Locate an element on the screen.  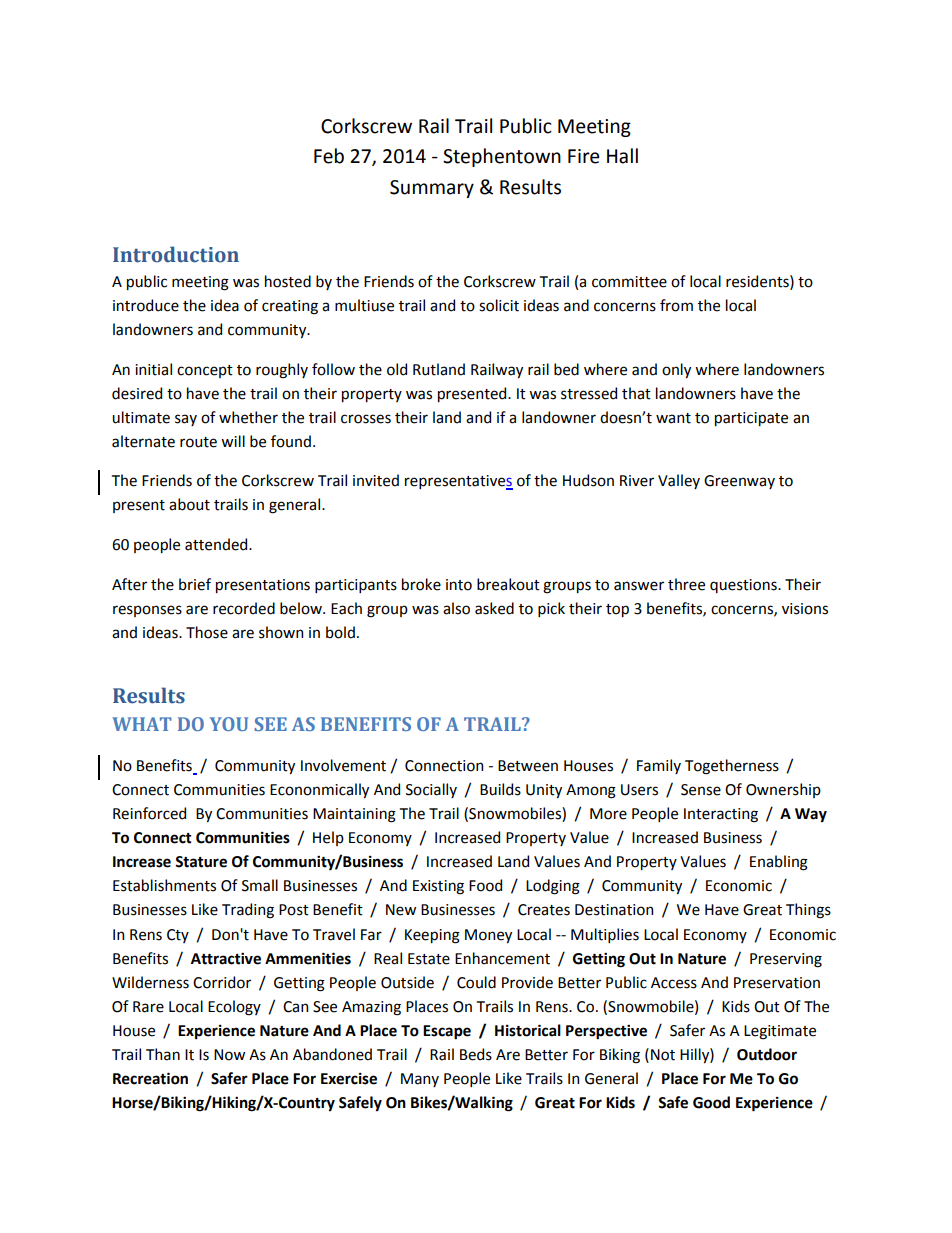
Summary is located at coordinates (432, 189).
